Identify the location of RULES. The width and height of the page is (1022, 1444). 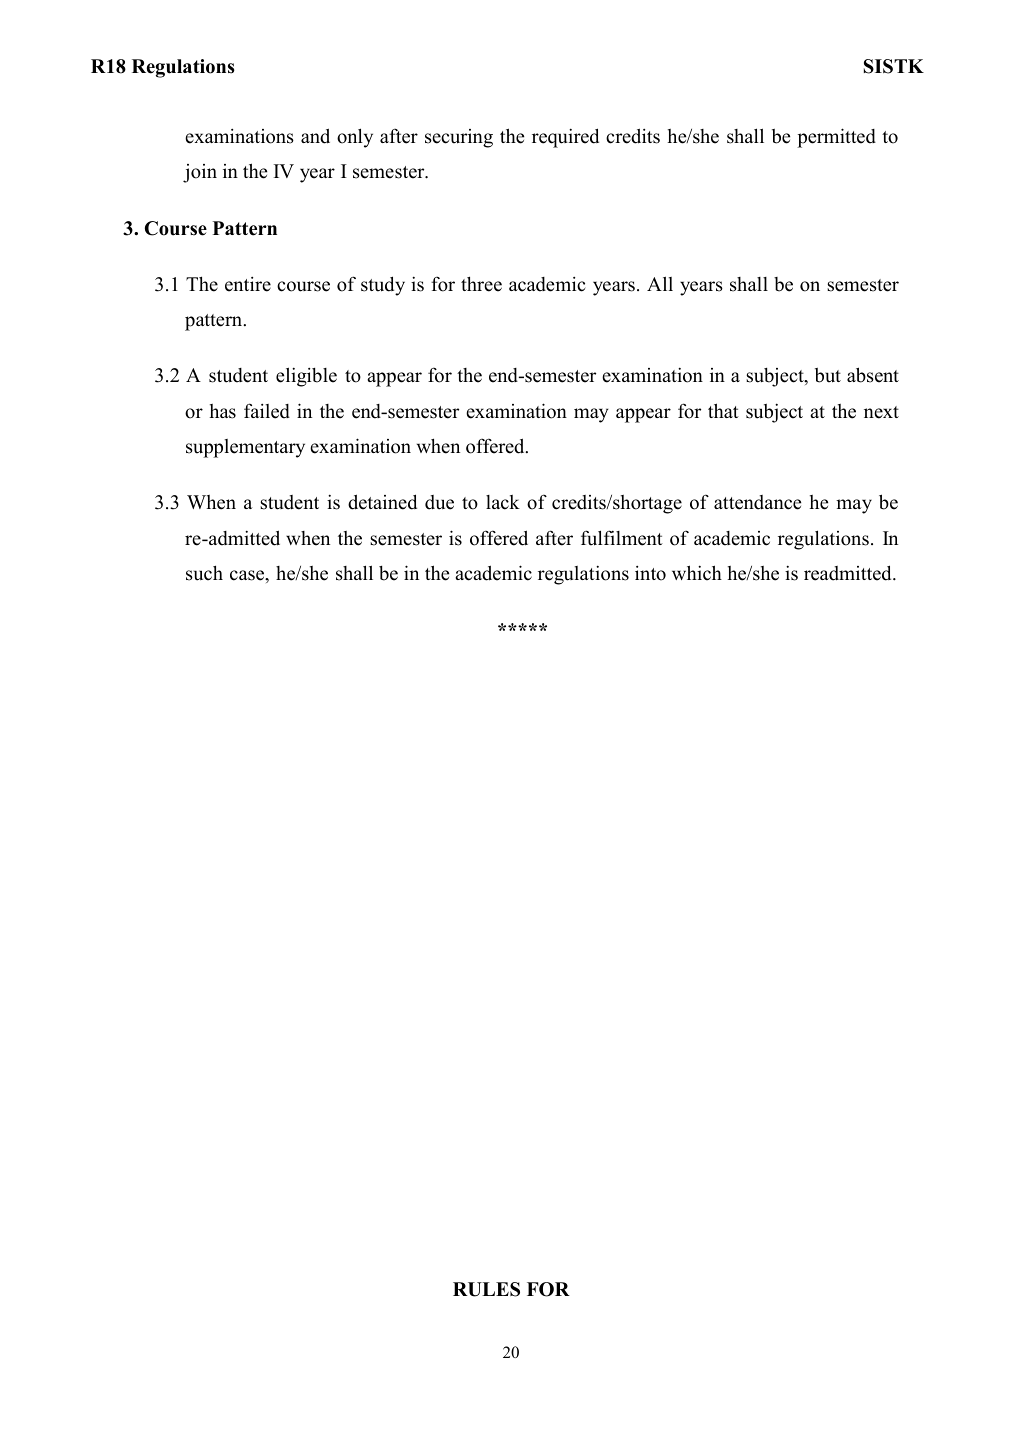
(486, 1289).
